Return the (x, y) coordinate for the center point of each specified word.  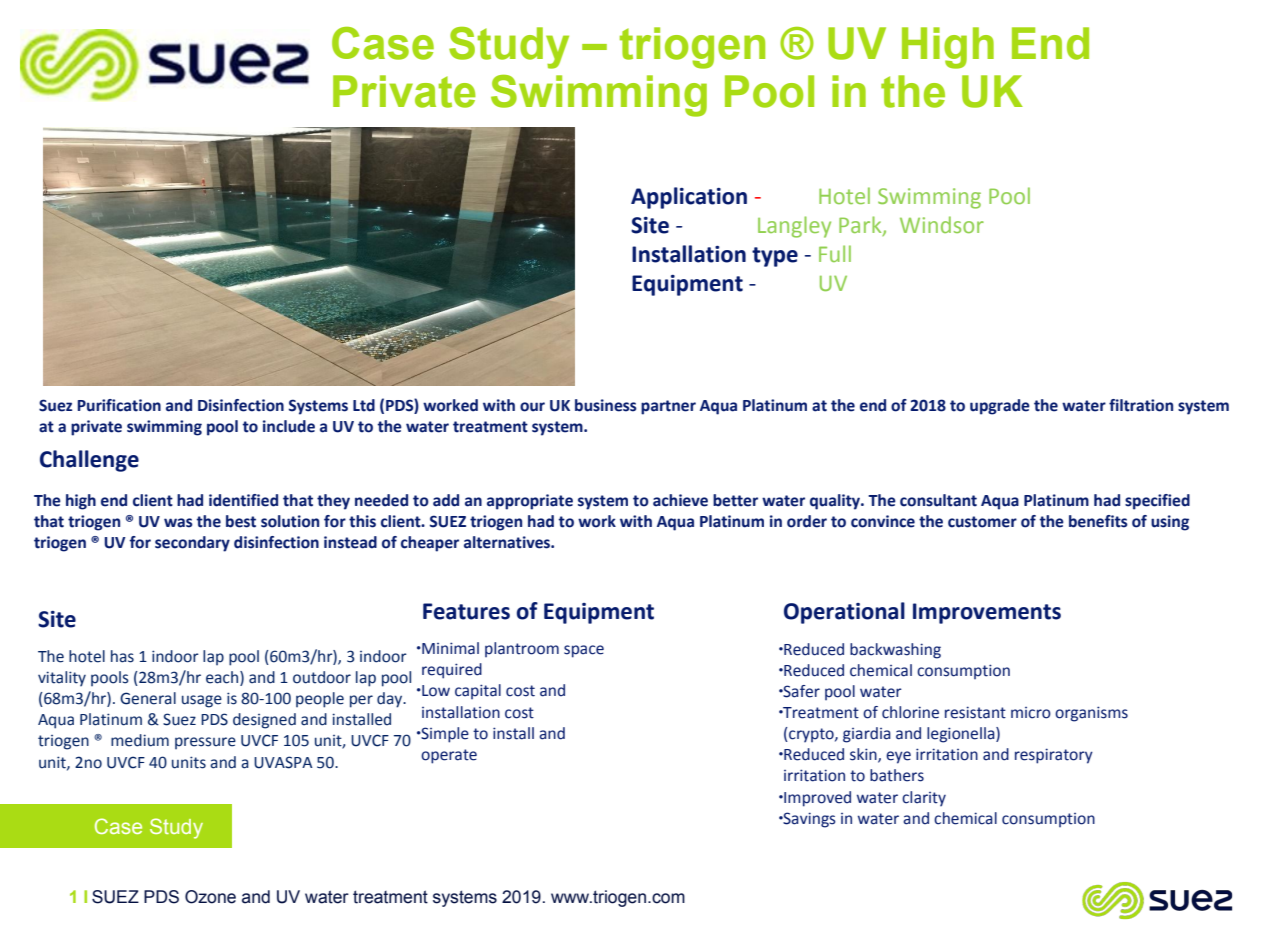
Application (689, 198)
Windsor (942, 224)
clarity (924, 798)
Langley (794, 227)
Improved (816, 799)
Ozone (210, 897)
